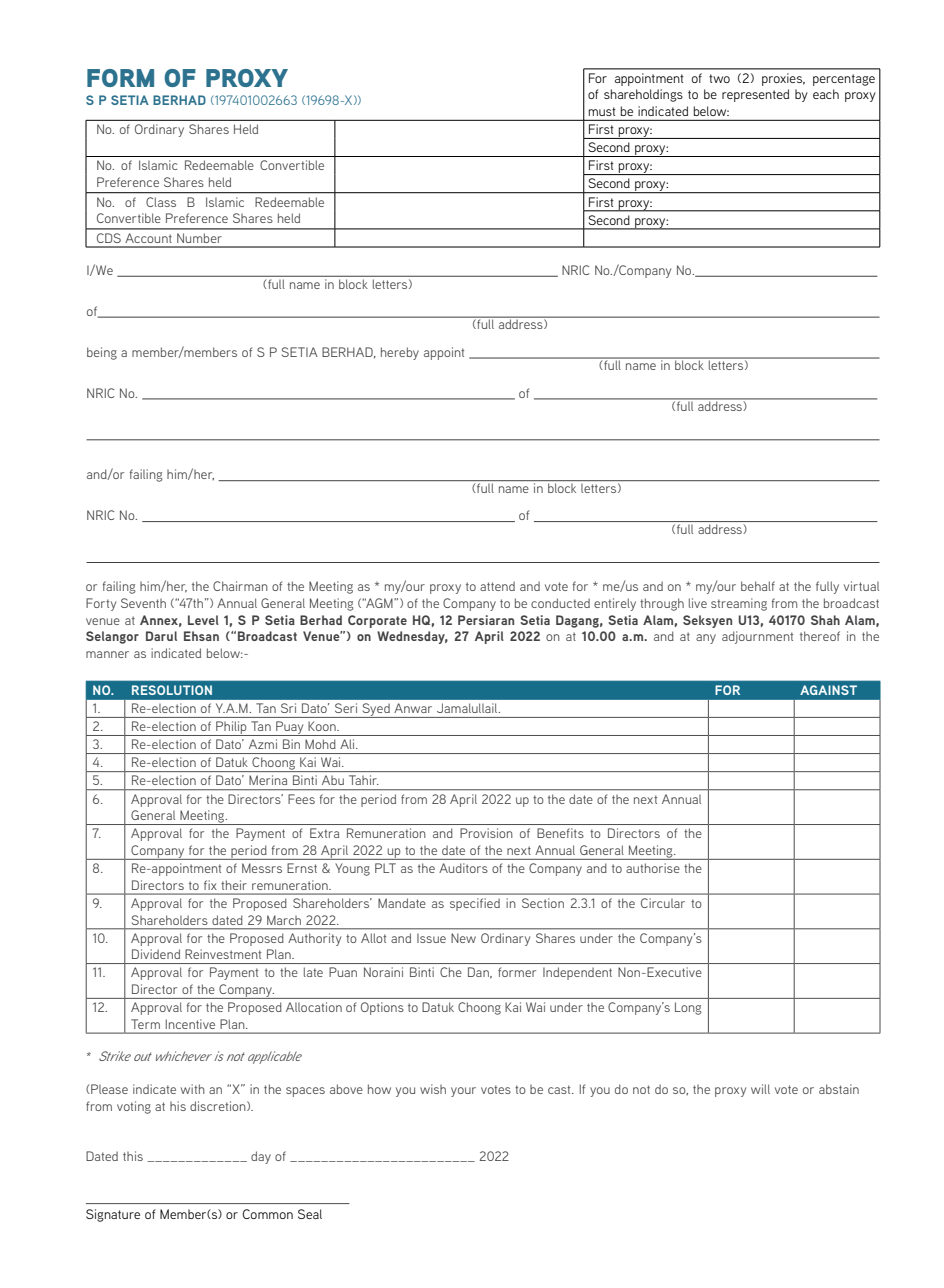 The height and width of the screenshot is (1288, 944). I want to click on must, so click(602, 111).
